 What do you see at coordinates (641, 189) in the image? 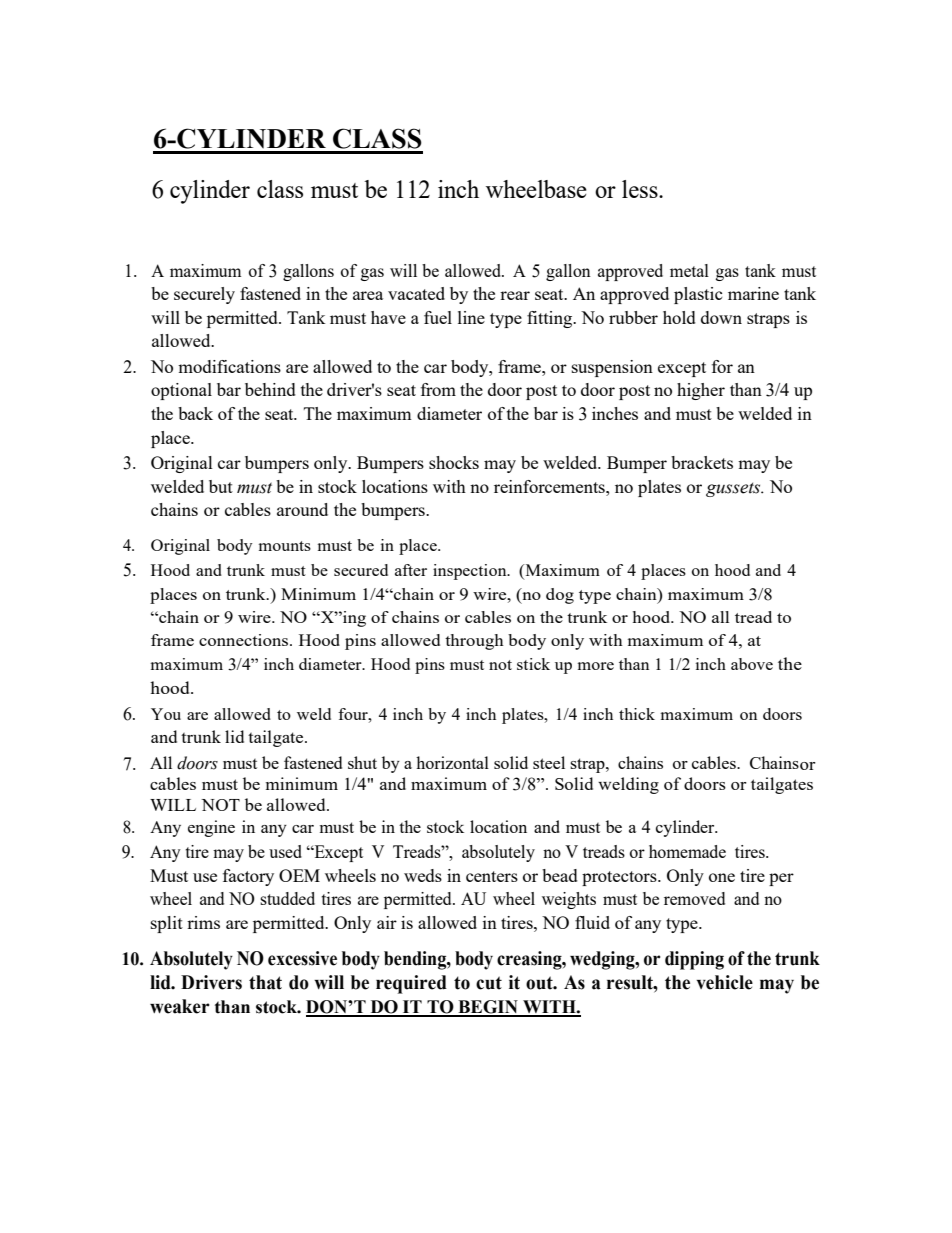
I see `less` at bounding box center [641, 189].
